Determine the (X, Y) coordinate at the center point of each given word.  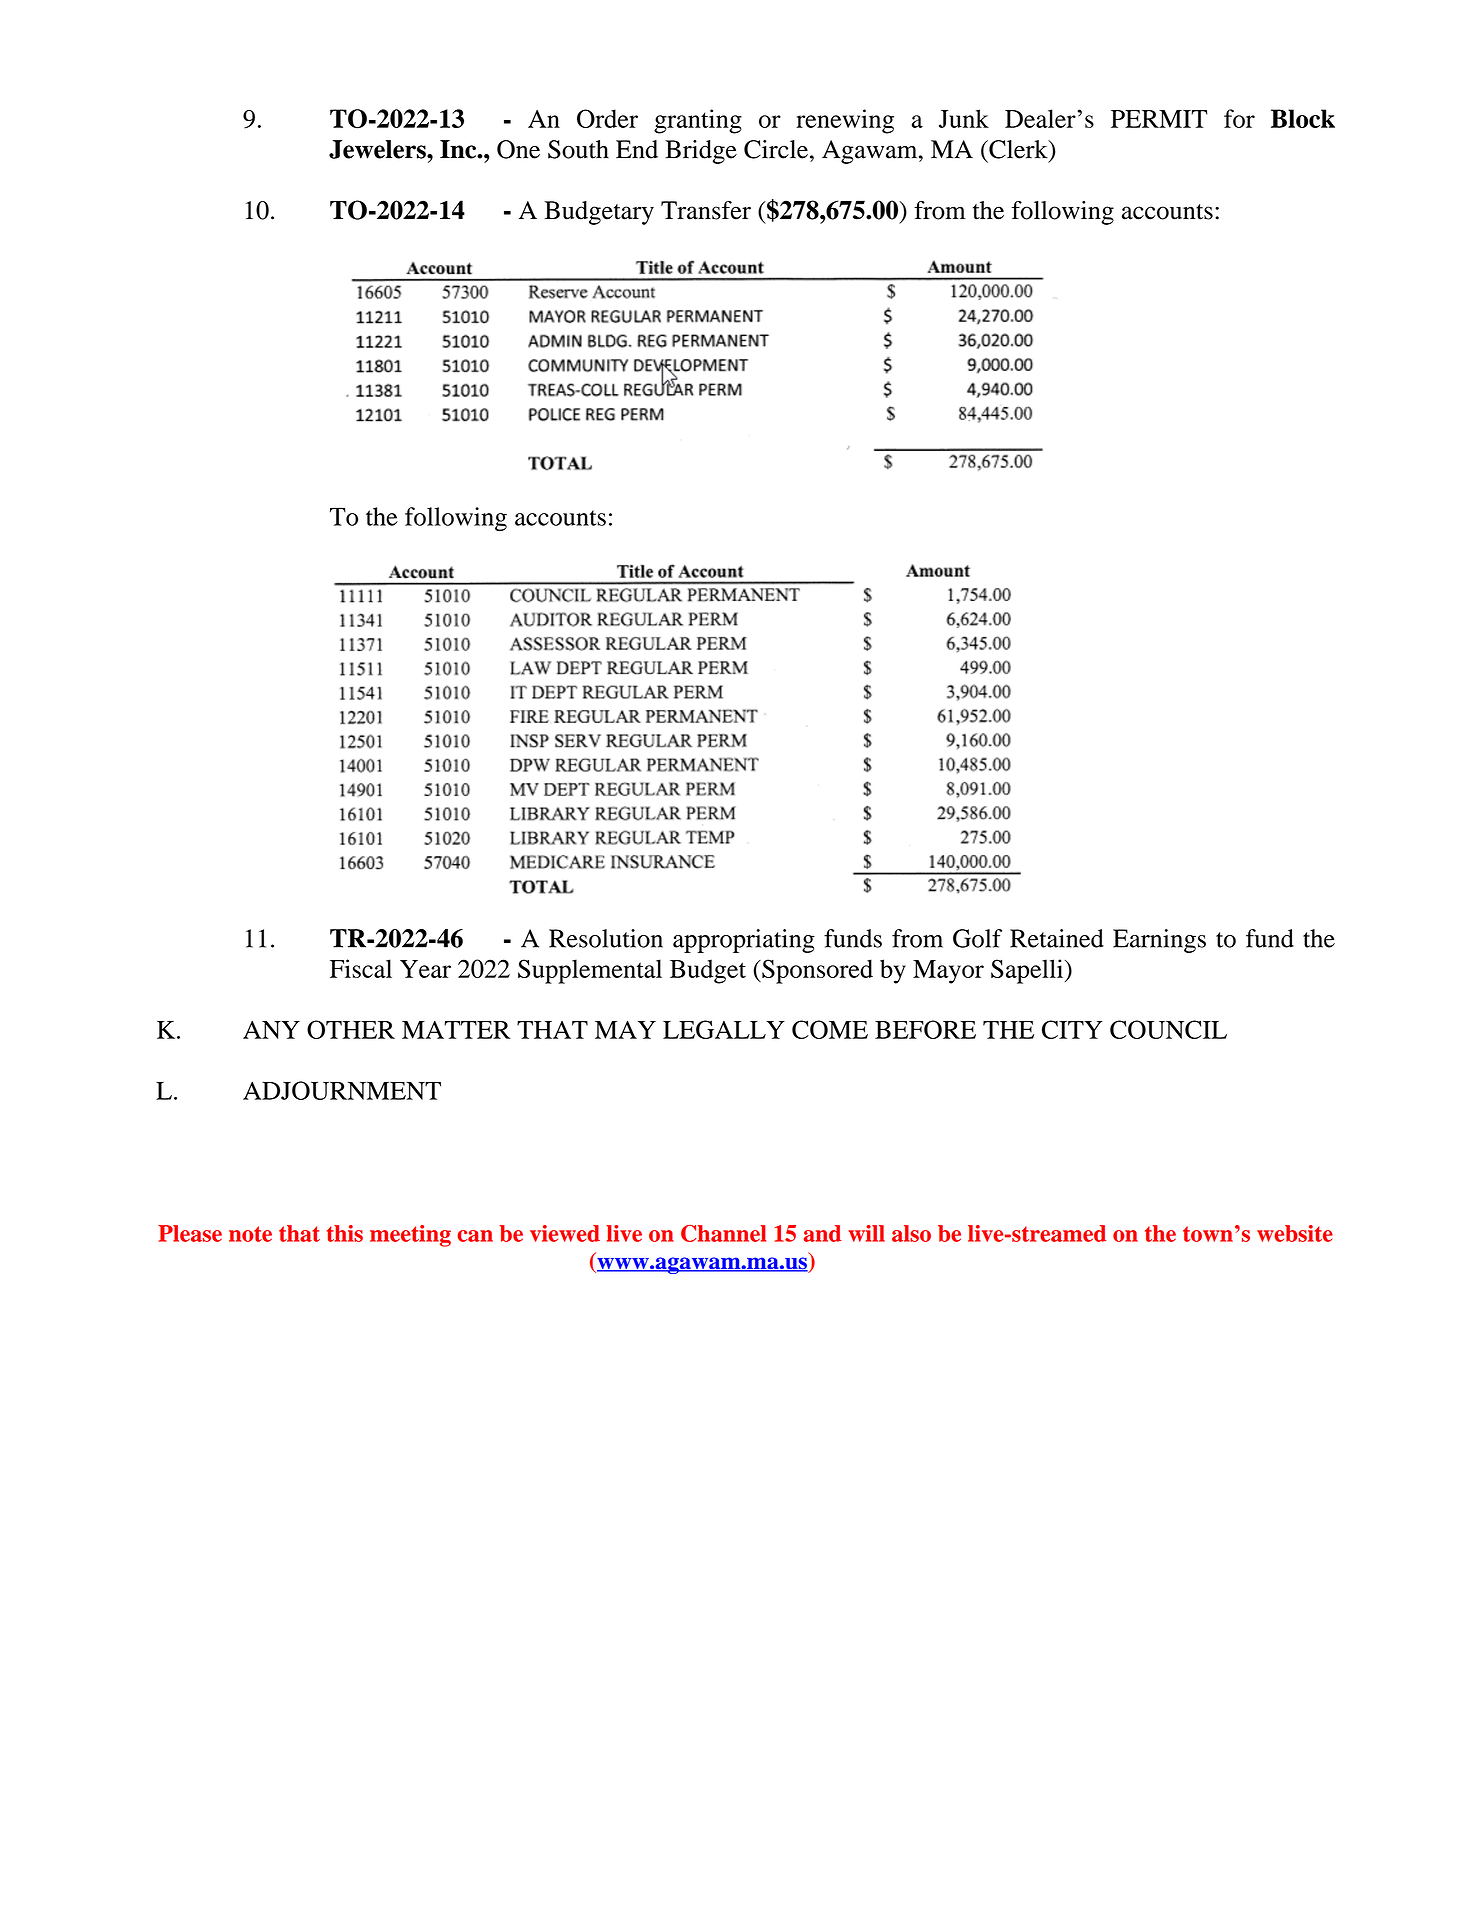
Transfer (706, 210)
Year (425, 969)
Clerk (1018, 149)
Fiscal (361, 968)
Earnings (1159, 941)
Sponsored (816, 971)
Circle (776, 149)
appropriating (744, 941)
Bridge (701, 152)
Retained (1057, 938)
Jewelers (378, 149)
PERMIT (1159, 119)
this (345, 1233)
